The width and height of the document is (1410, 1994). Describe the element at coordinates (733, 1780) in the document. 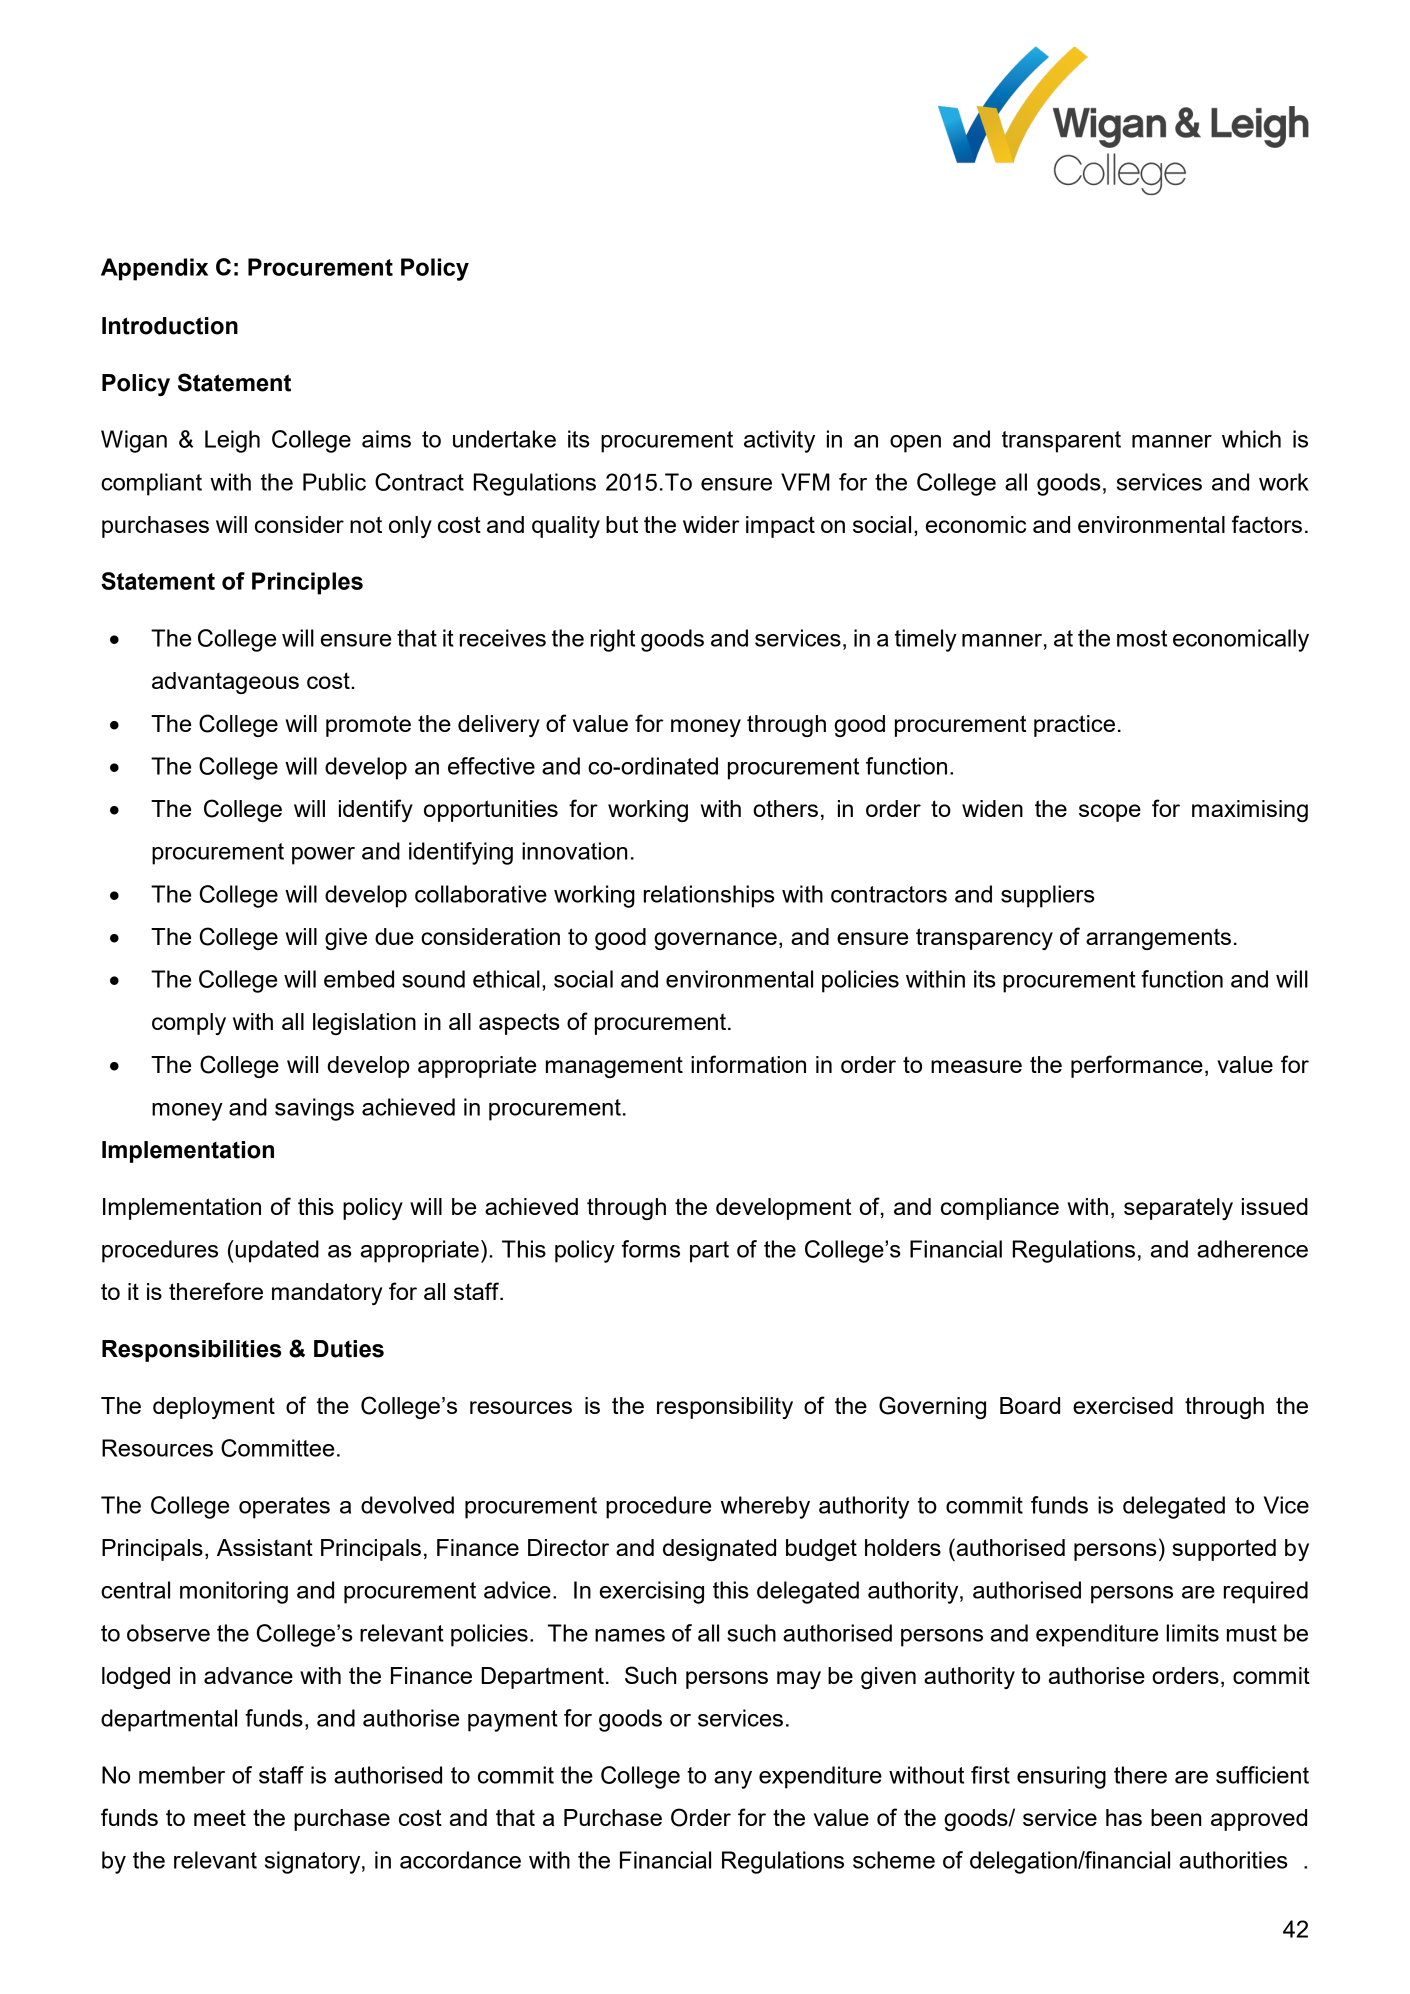

I see `any` at that location.
